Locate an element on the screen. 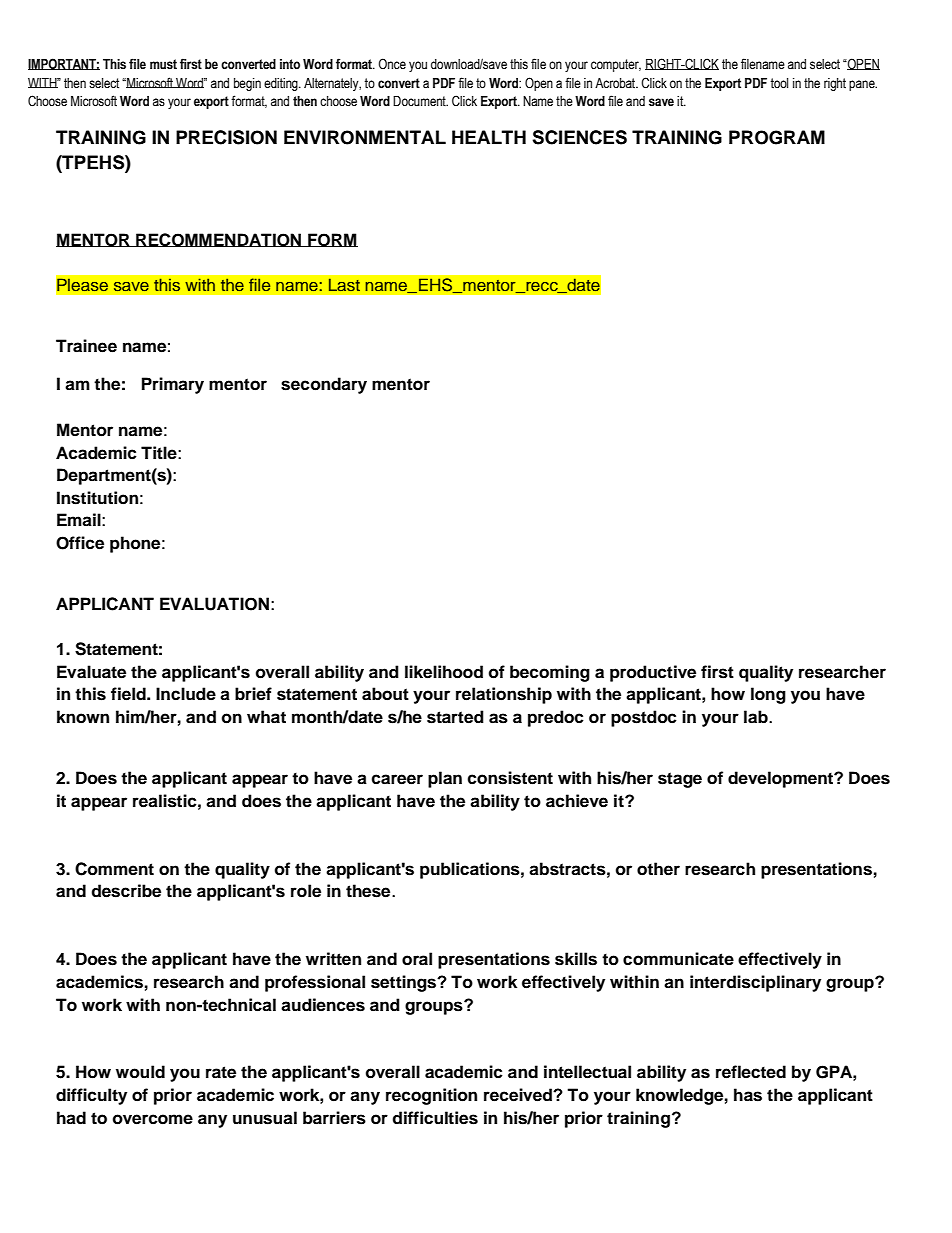 This screenshot has height=1233, width=952. Include is located at coordinates (186, 694).
